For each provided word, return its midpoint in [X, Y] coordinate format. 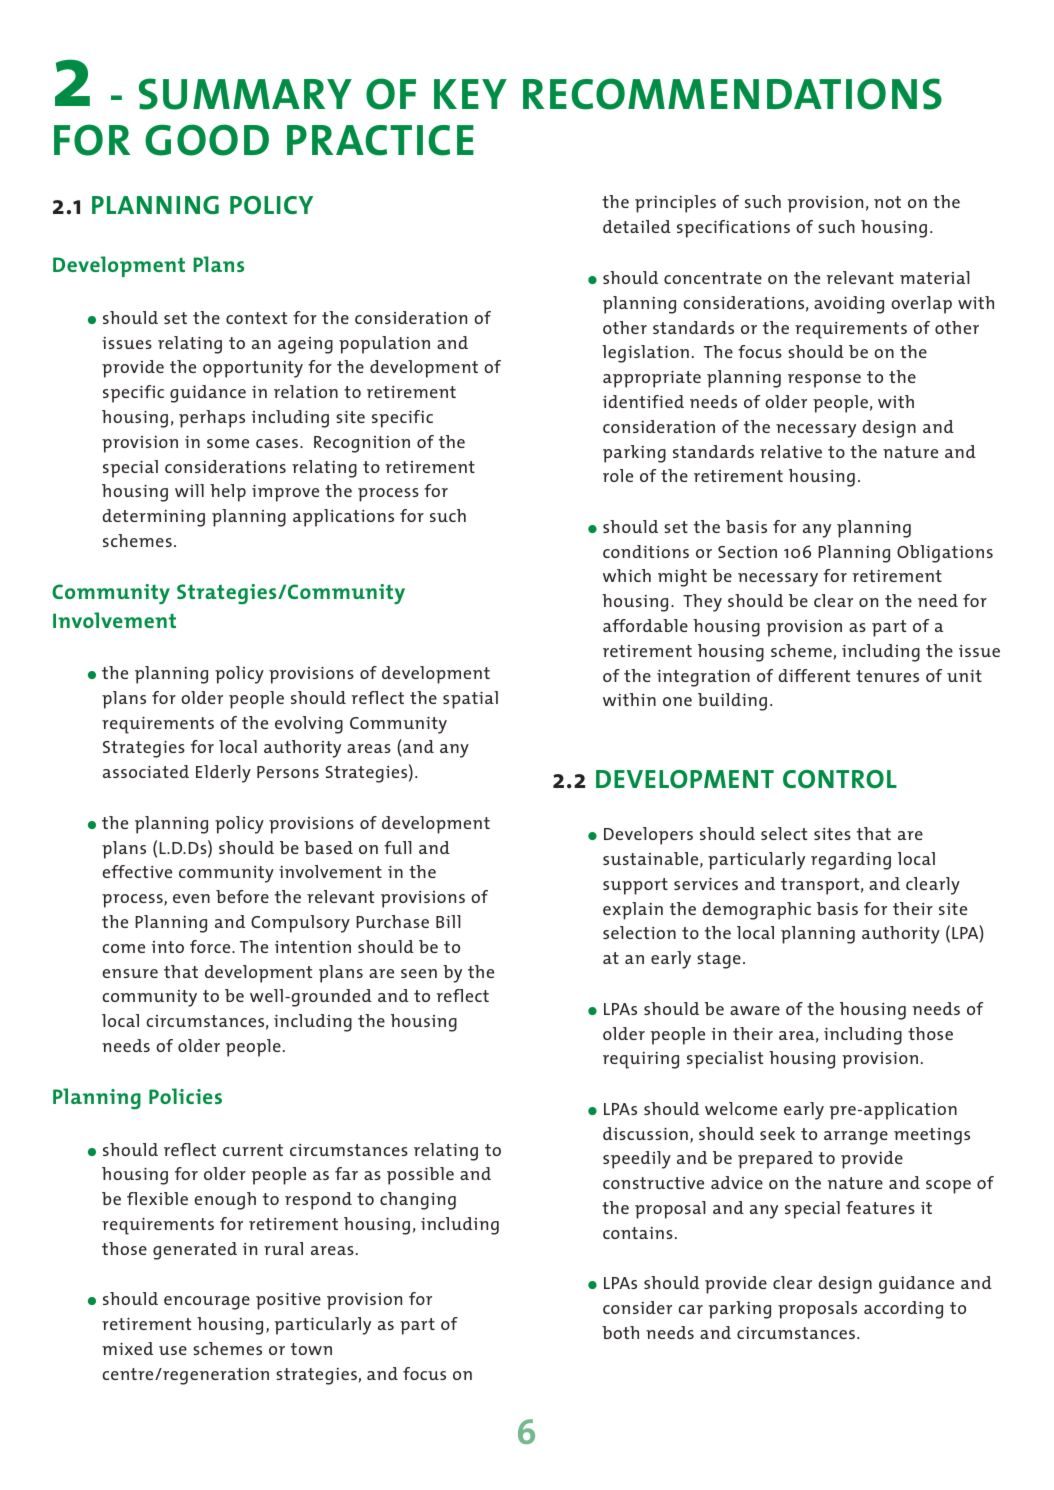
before [242, 896]
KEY [470, 94]
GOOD [207, 140]
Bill [448, 921]
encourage [207, 1303]
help [228, 493]
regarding [851, 861]
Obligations [945, 554]
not [887, 202]
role [618, 475]
